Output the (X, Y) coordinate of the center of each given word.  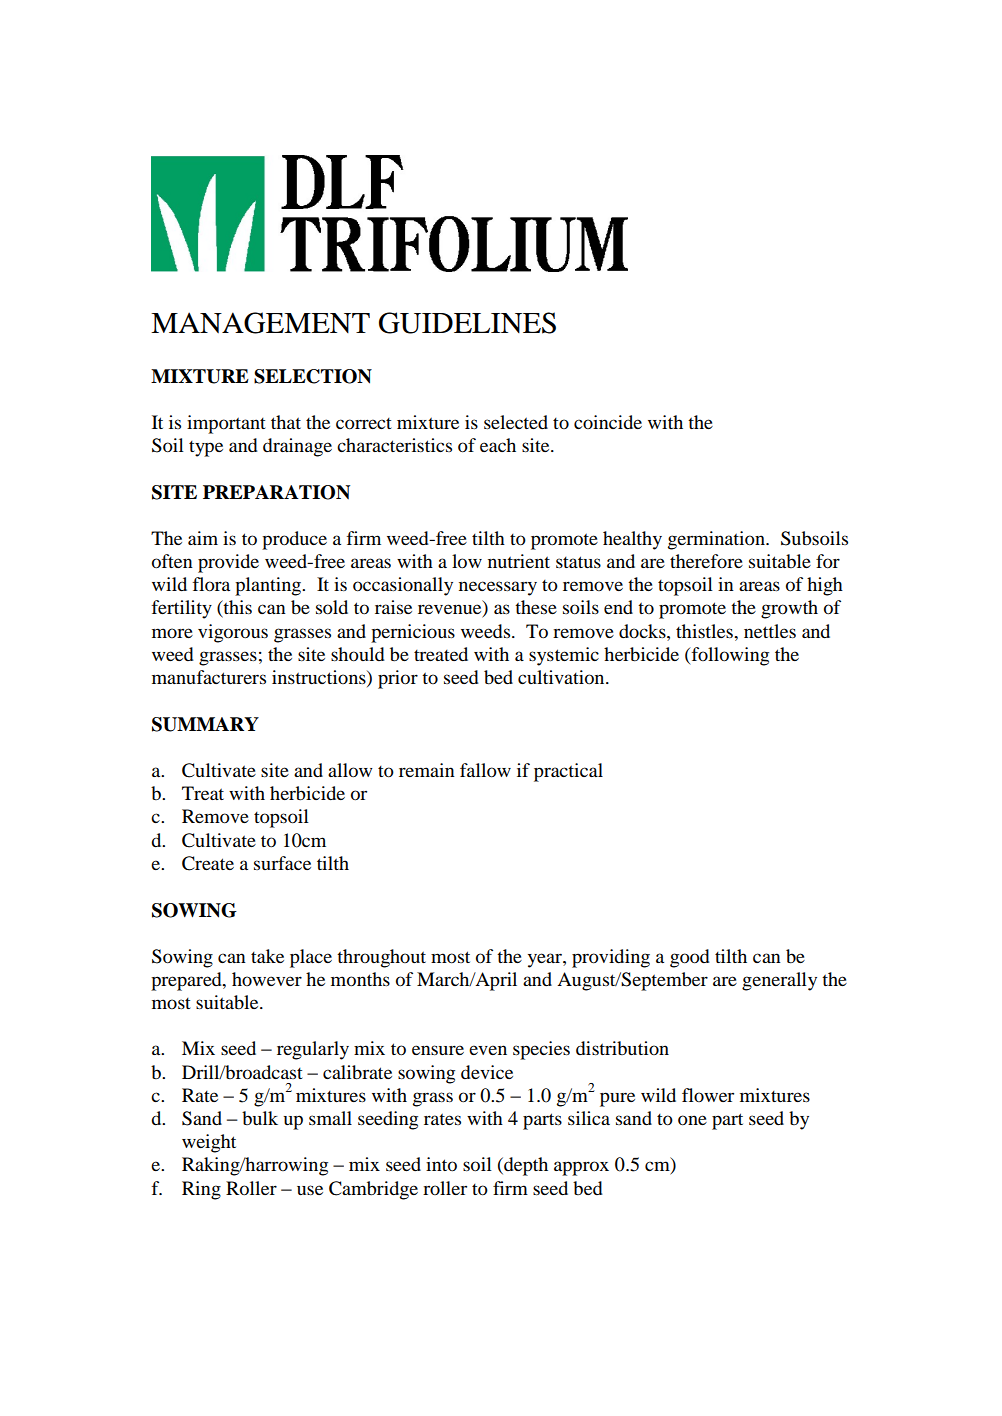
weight (209, 1143)
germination (717, 540)
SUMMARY (205, 724)
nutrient (519, 561)
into (441, 1164)
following (729, 656)
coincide (608, 422)
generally (779, 981)
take (267, 956)
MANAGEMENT (260, 323)
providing (611, 958)
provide (228, 563)
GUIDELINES (467, 323)
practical (568, 772)
